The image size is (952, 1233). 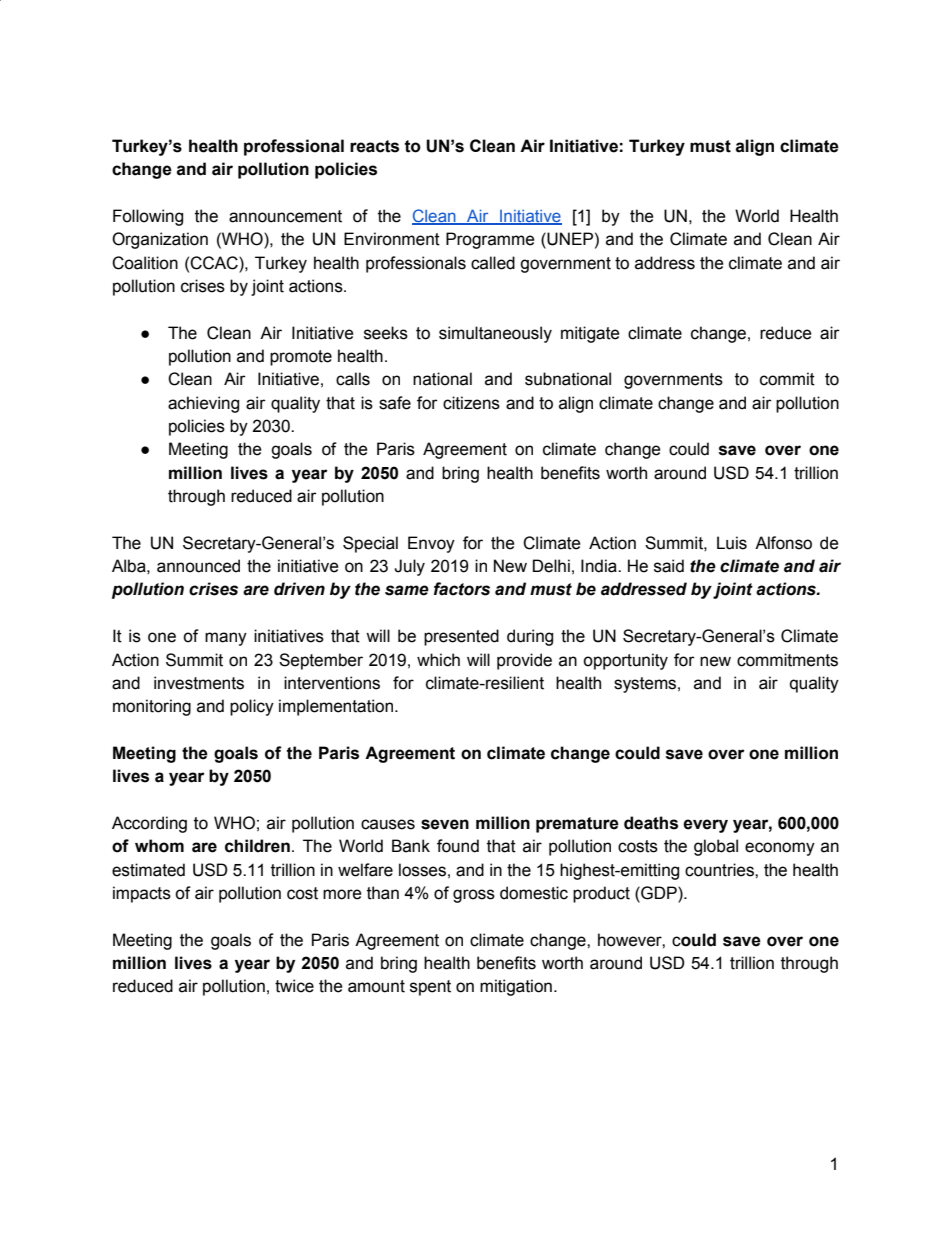 I want to click on achieving, so click(x=203, y=404).
